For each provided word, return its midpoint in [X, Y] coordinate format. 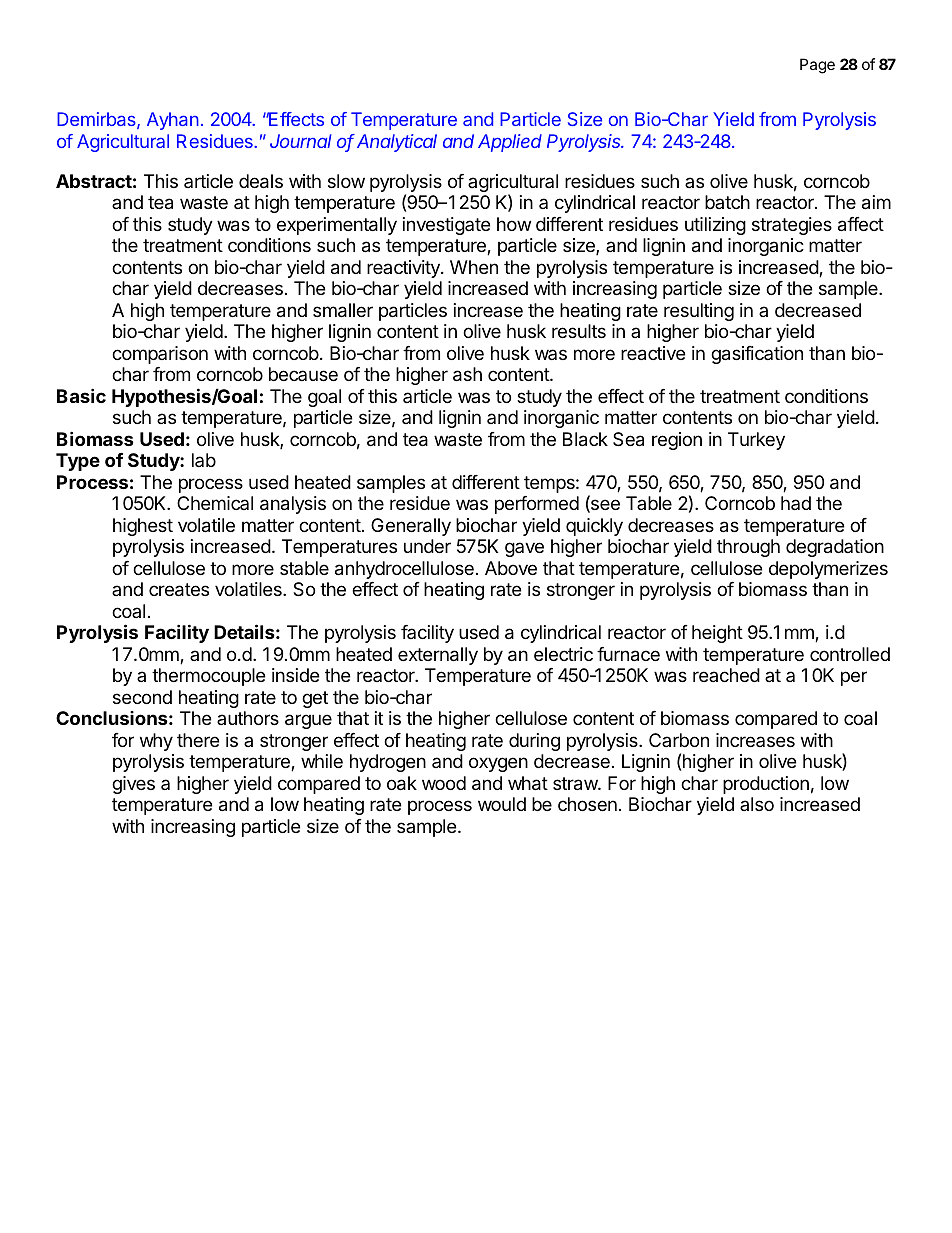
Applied [510, 143]
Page [817, 66]
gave [524, 549]
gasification [757, 355]
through [748, 548]
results [579, 331]
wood [444, 783]
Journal [301, 141]
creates [179, 590]
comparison [160, 355]
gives [133, 785]
